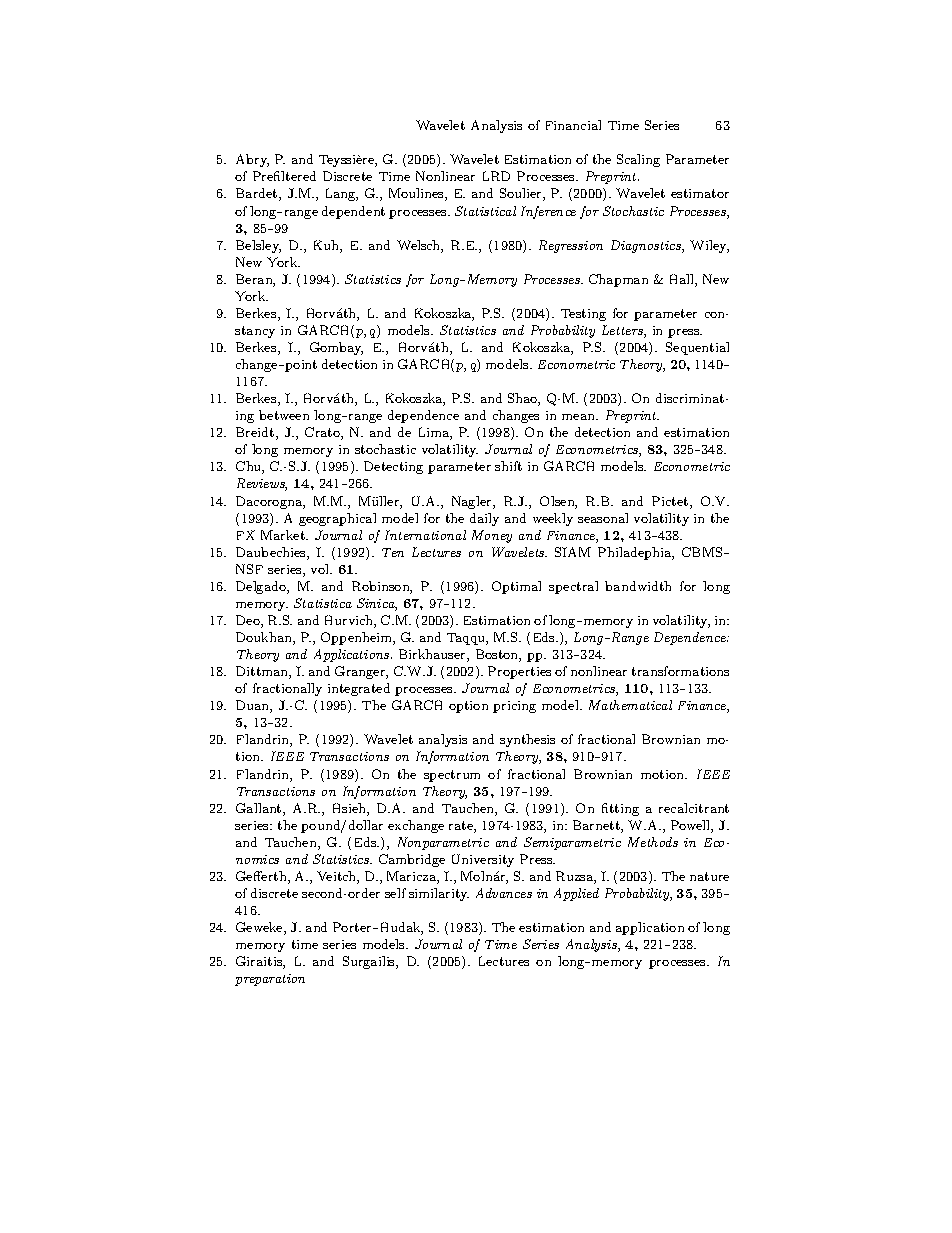 The image size is (952, 1233). I want to click on Gallant, so click(260, 809).
